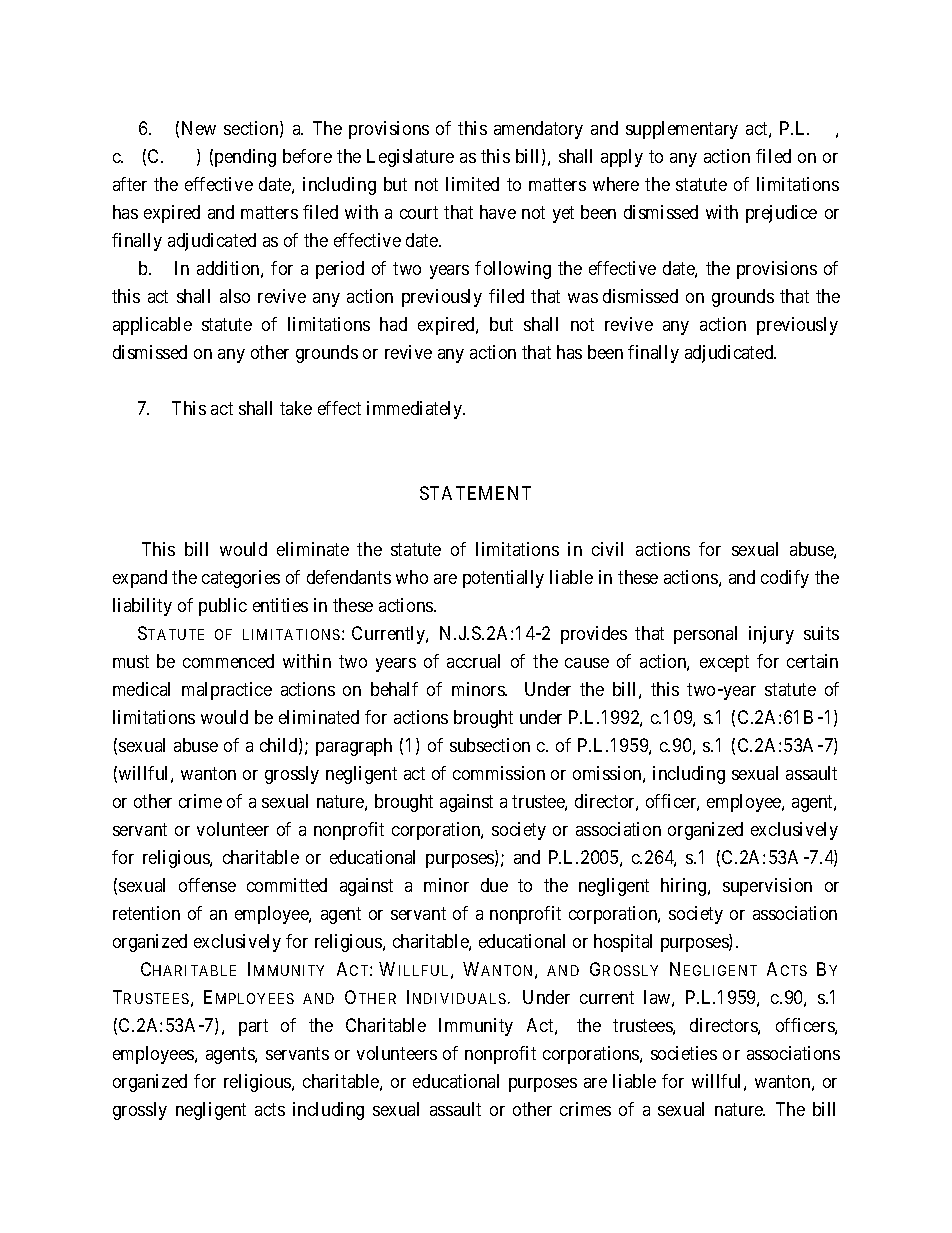 This screenshot has height=1233, width=952. Describe the element at coordinates (199, 128) in the screenshot. I see `New` at that location.
